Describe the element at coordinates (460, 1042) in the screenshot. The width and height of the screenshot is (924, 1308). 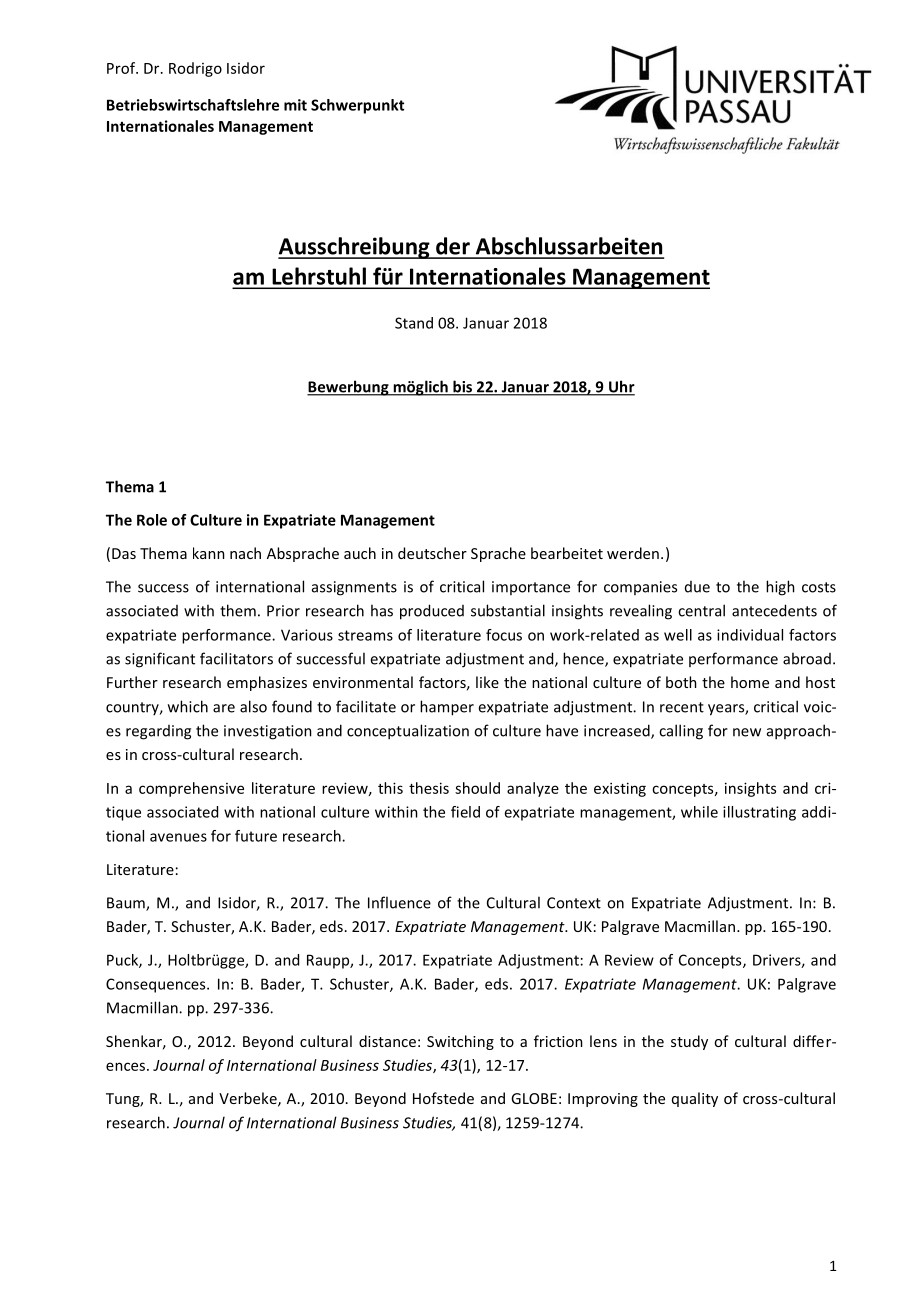
I see `Switching` at that location.
